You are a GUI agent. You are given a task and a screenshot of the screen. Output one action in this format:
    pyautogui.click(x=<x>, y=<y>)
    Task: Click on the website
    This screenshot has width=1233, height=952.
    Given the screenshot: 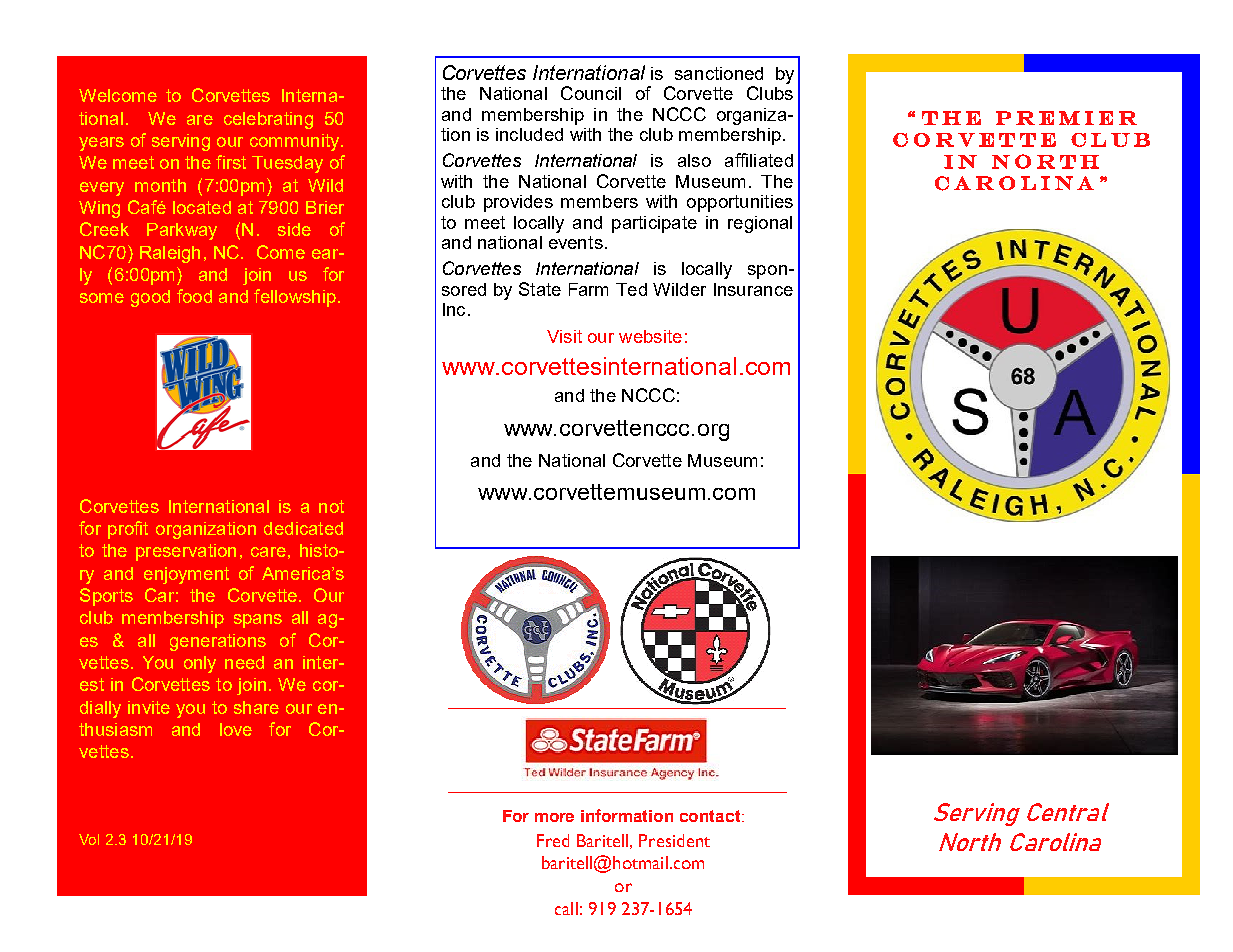 What is the action you would take?
    pyautogui.click(x=650, y=336)
